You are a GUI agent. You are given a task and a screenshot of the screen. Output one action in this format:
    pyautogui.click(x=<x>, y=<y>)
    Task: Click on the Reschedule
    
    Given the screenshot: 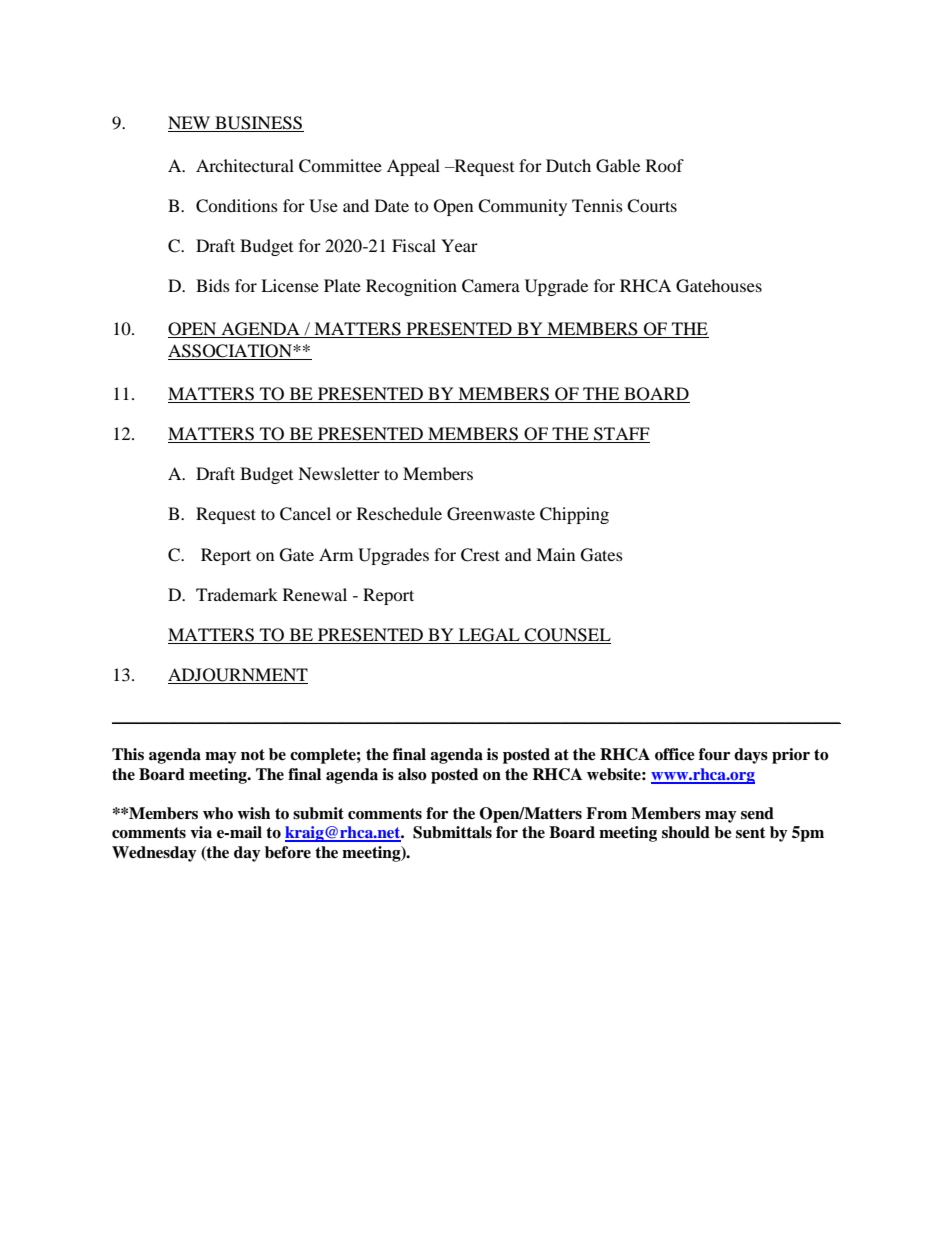 What is the action you would take?
    pyautogui.click(x=399, y=513)
